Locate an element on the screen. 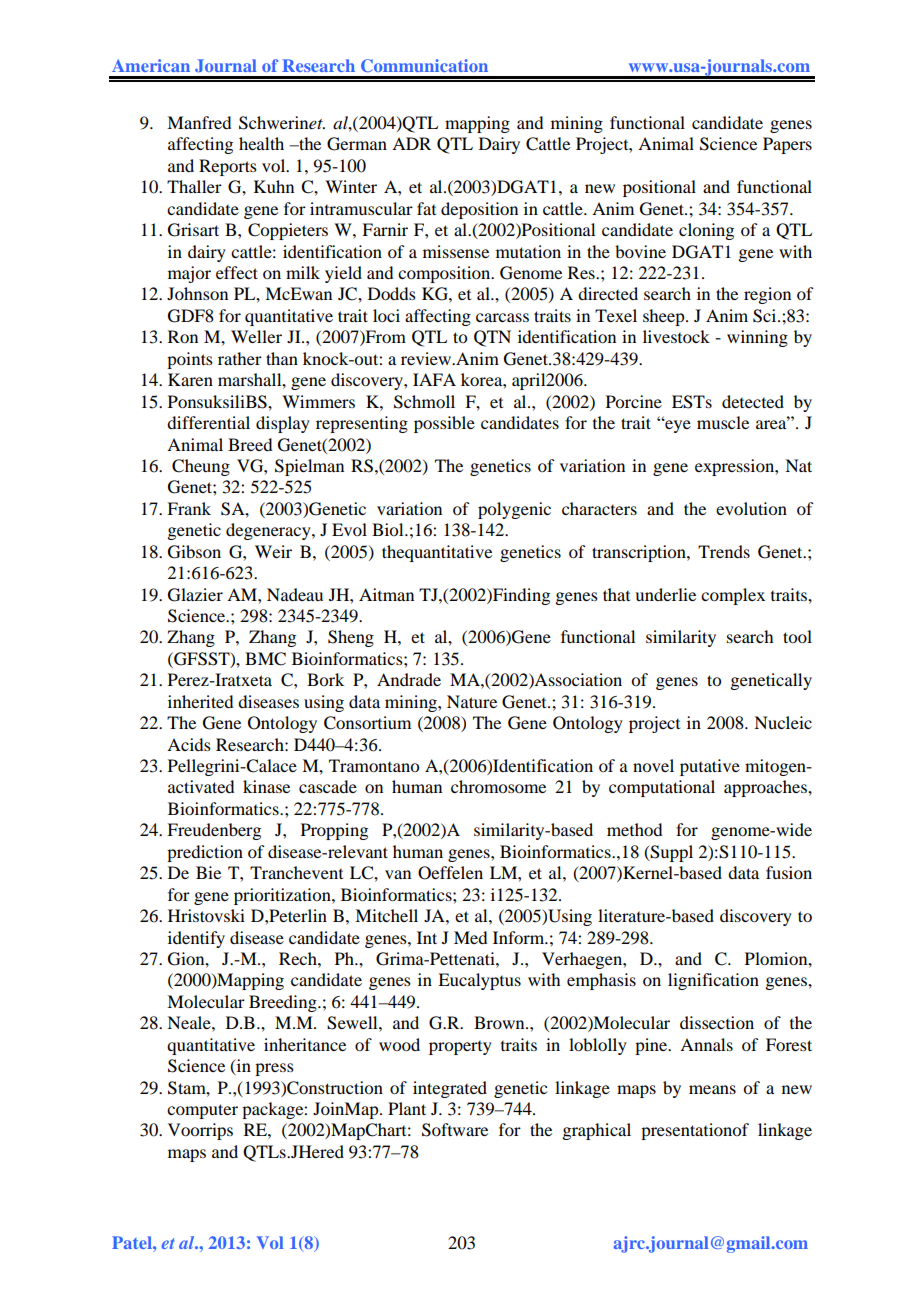  integrated is located at coordinates (450, 1089).
